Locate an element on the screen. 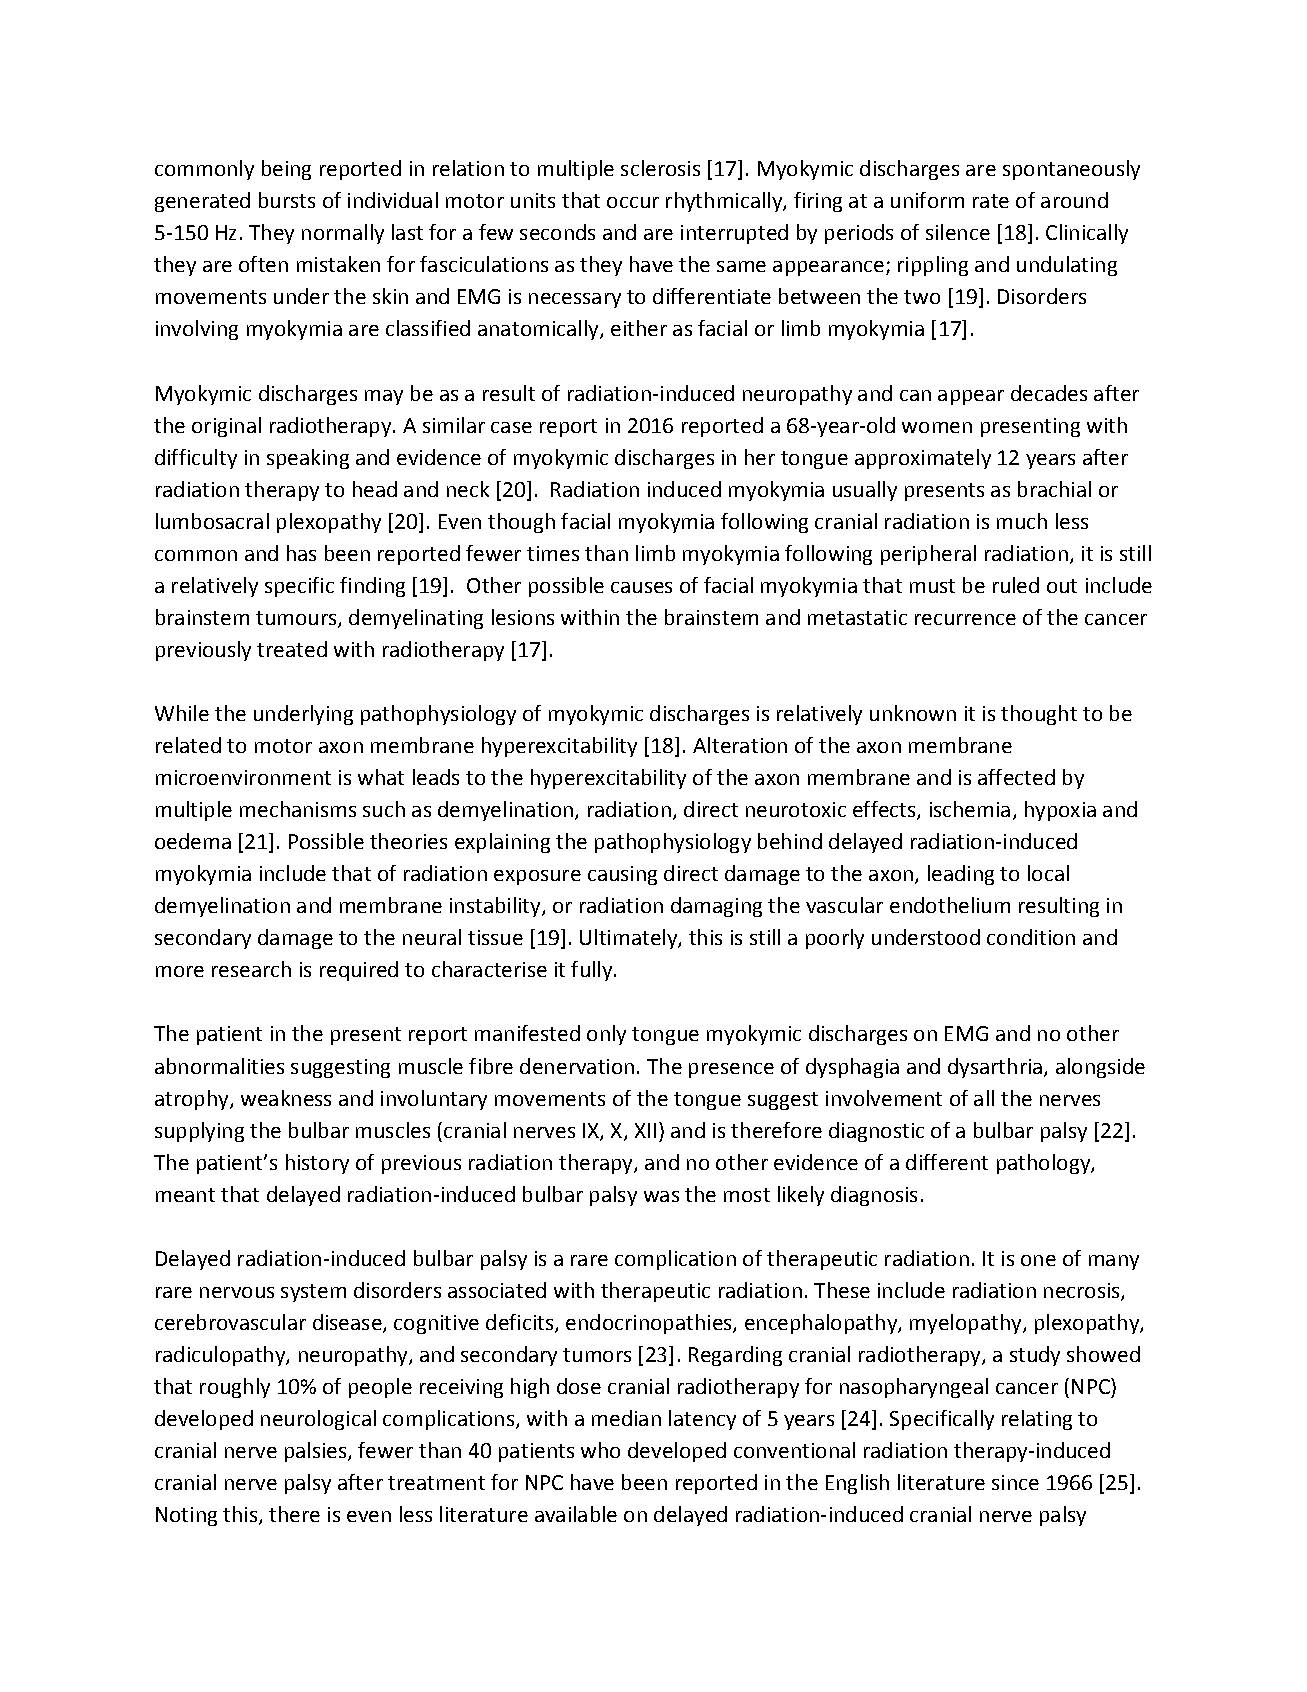 This screenshot has width=1307, height=1692. mechanisms is located at coordinates (298, 809).
